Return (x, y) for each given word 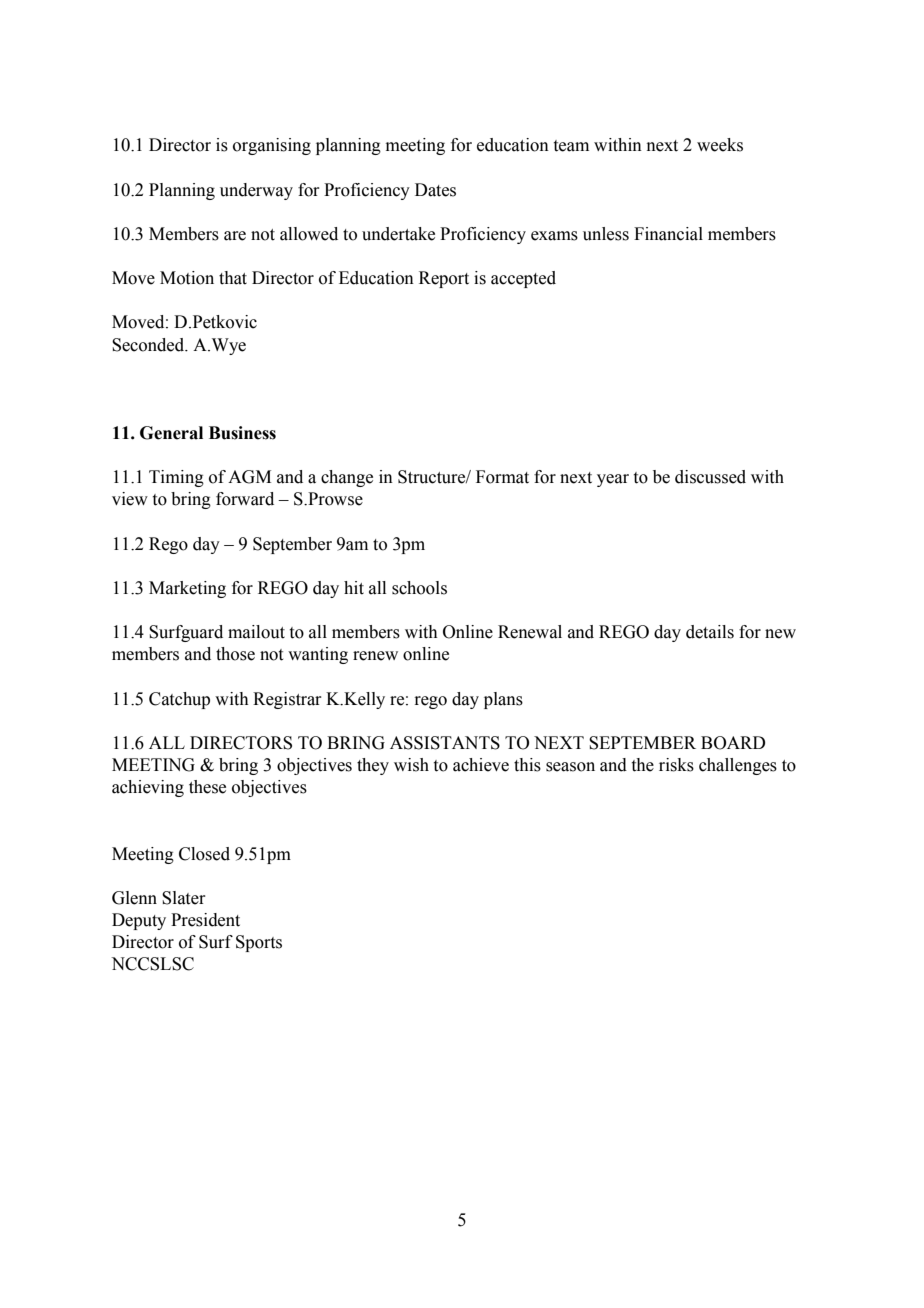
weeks (720, 145)
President (205, 920)
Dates (435, 190)
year (613, 480)
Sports (259, 943)
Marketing (187, 589)
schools (419, 588)
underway (256, 191)
